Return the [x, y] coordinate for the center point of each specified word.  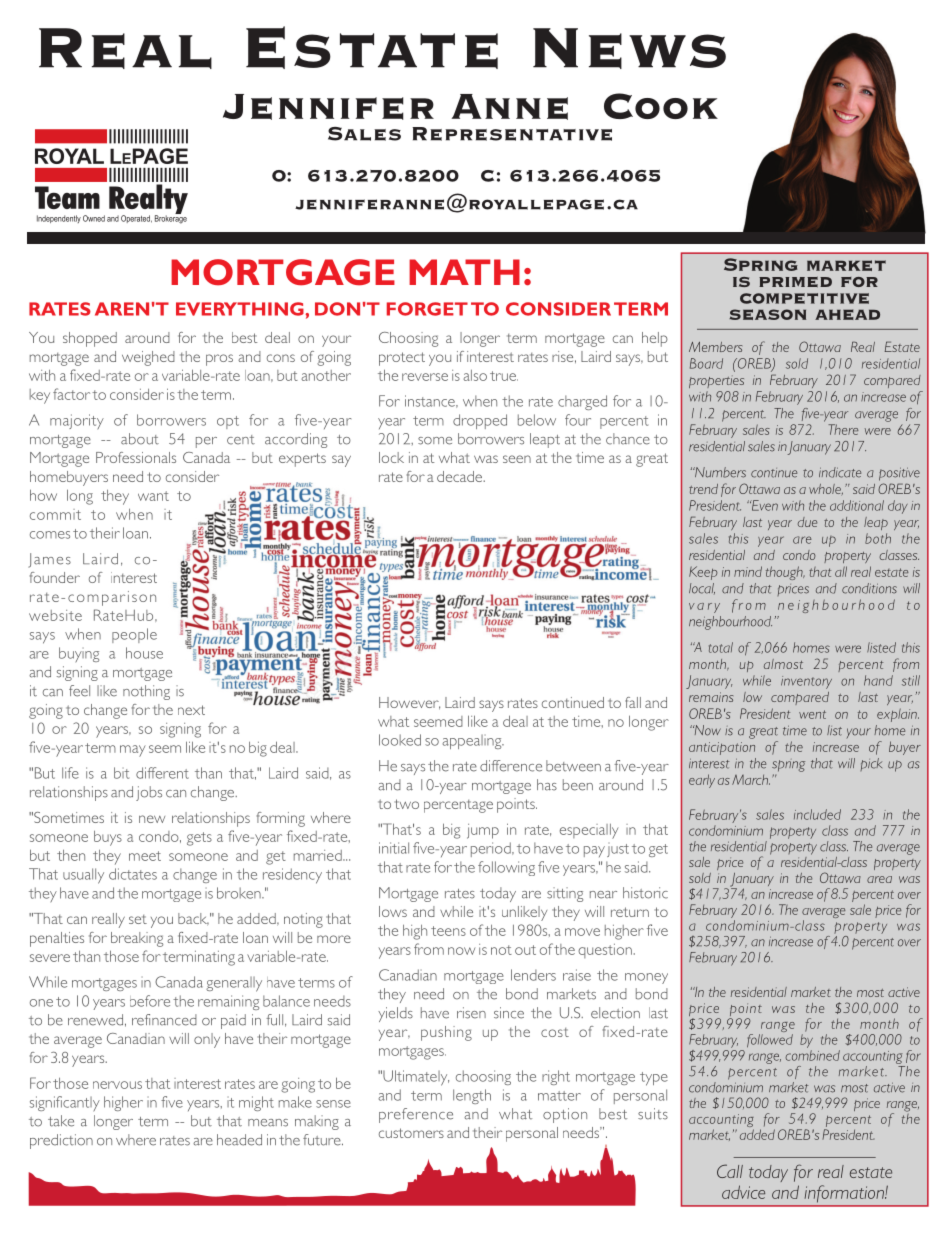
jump [483, 831]
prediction [61, 1141]
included [817, 814]
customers [411, 1133]
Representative [512, 134]
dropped [480, 421]
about [140, 439]
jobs [149, 793]
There [843, 429]
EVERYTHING [241, 309]
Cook [661, 106]
